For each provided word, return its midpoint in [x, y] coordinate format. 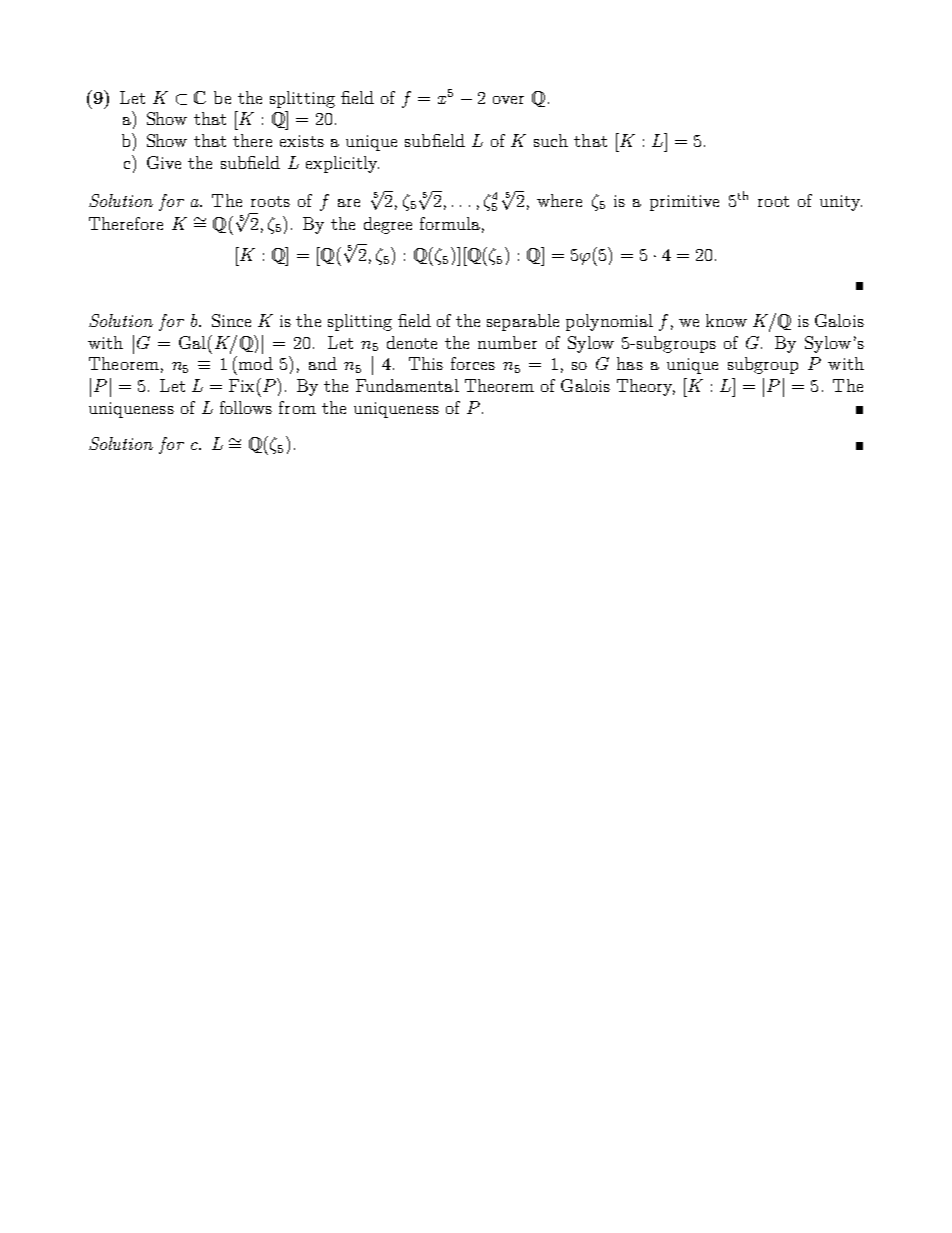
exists [302, 141]
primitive [684, 203]
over [508, 100]
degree [388, 225]
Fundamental [407, 385]
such [551, 140]
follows [246, 407]
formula [450, 223]
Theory [646, 387]
